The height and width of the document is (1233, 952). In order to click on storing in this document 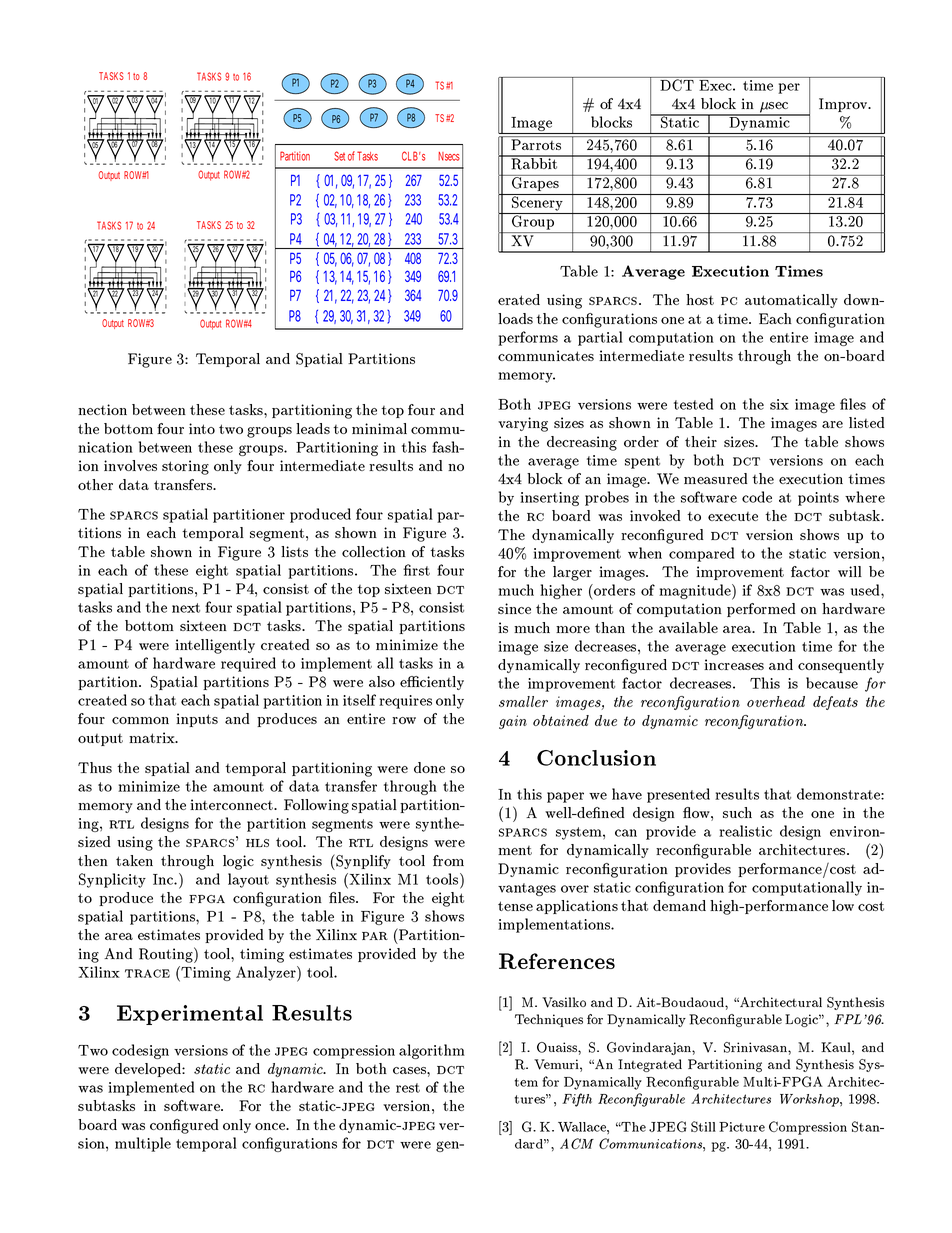, I will do `click(185, 467)`.
